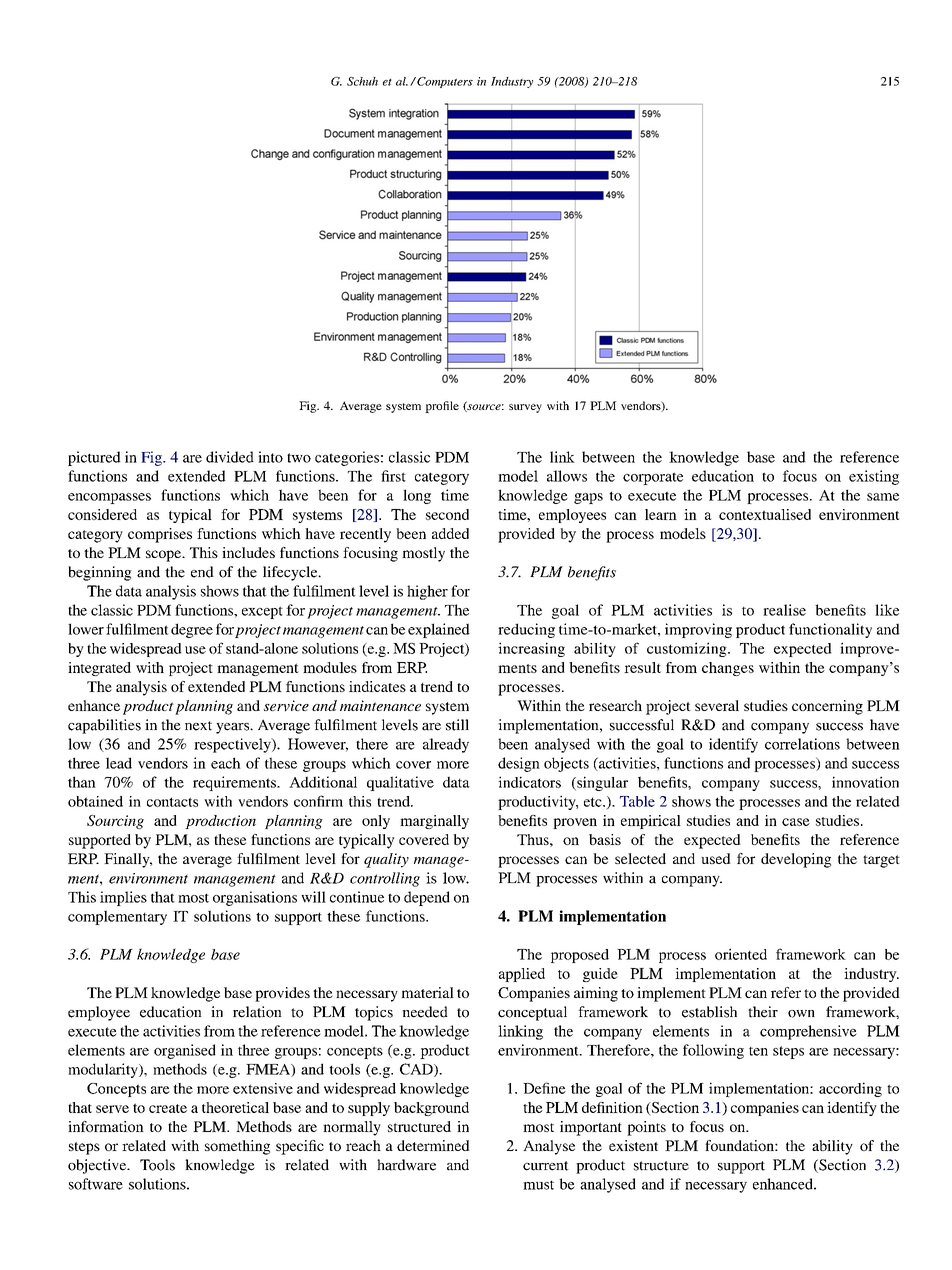 The image size is (952, 1270). Describe the element at coordinates (883, 497) in the screenshot. I see `same` at that location.
